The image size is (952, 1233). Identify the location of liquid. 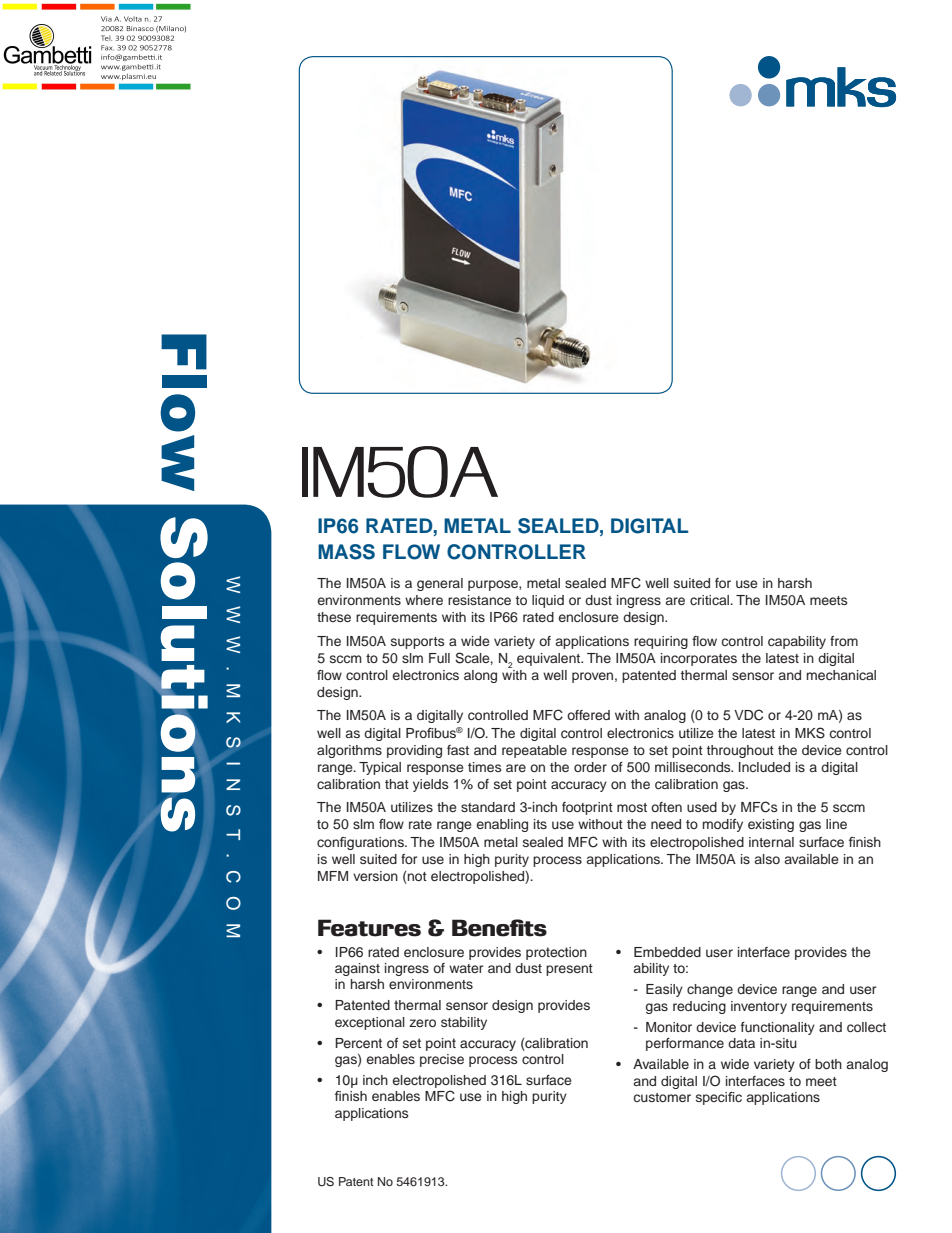
(548, 601).
